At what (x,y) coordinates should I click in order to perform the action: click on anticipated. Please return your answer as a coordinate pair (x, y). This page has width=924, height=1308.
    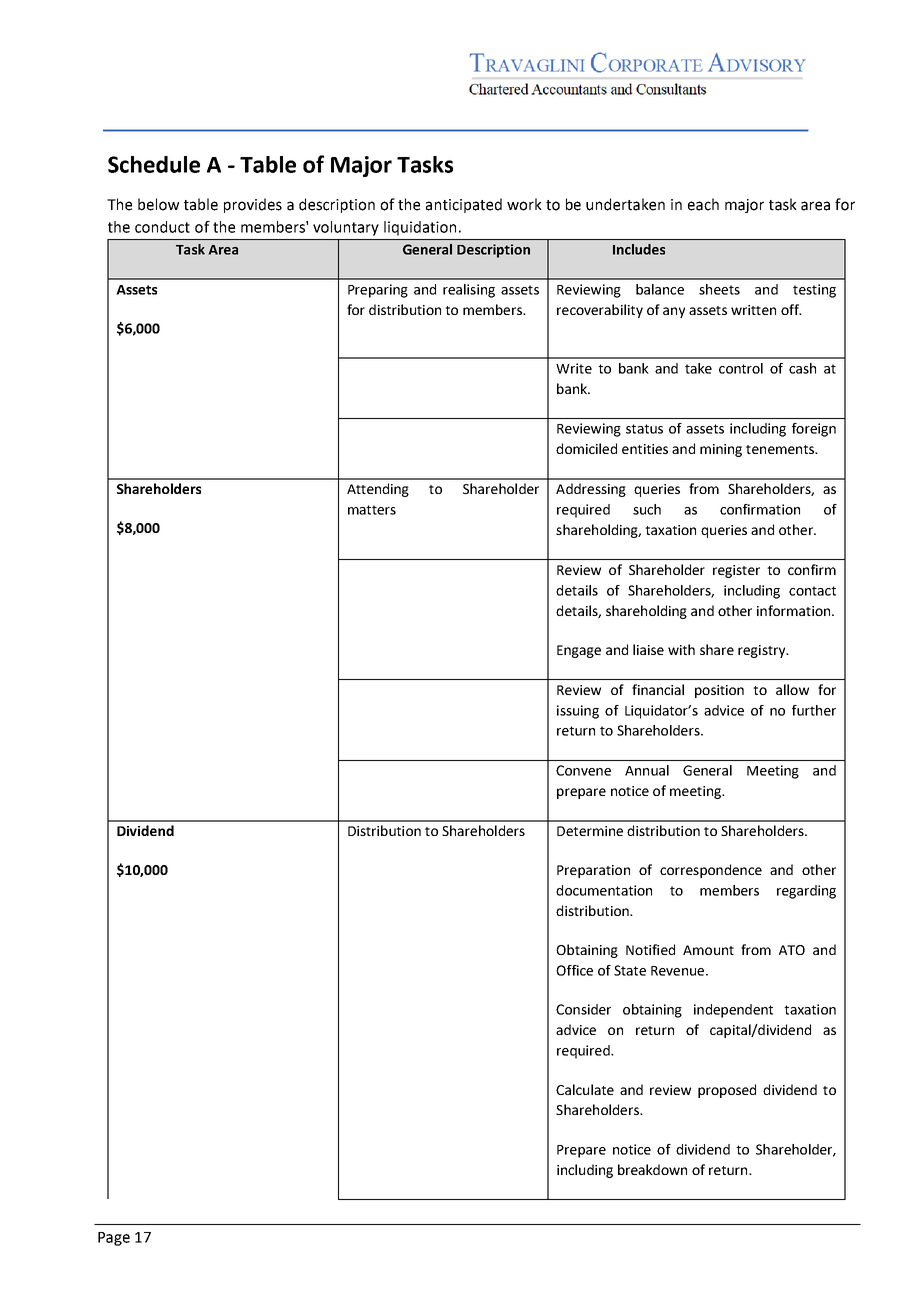
    Looking at the image, I should click on (464, 205).
